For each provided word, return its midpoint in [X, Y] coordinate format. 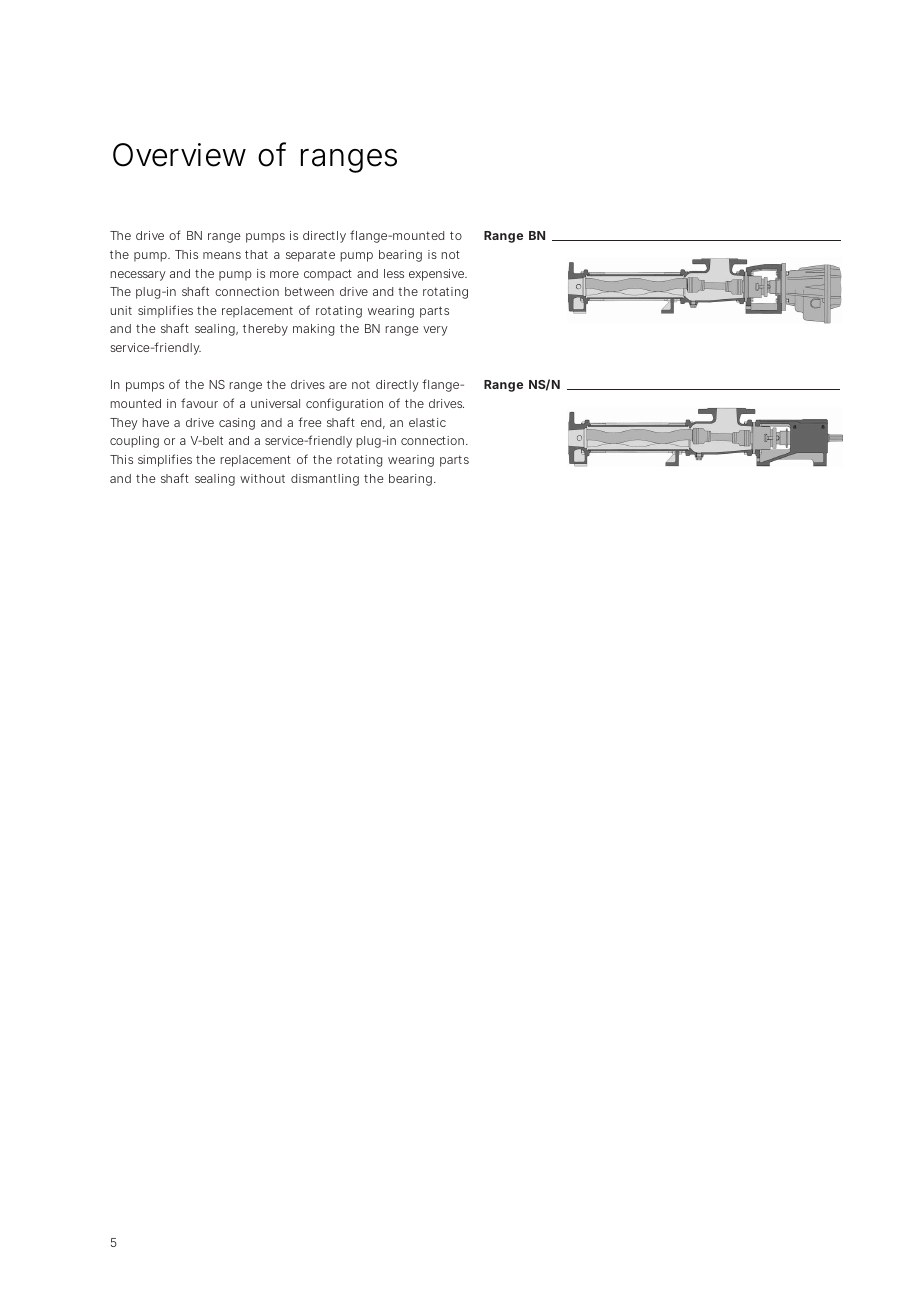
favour [199, 403]
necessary [138, 276]
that [256, 254]
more [284, 274]
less [394, 273]
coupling [134, 442]
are [338, 385]
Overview [179, 155]
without [262, 478]
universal [275, 403]
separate [310, 256]
